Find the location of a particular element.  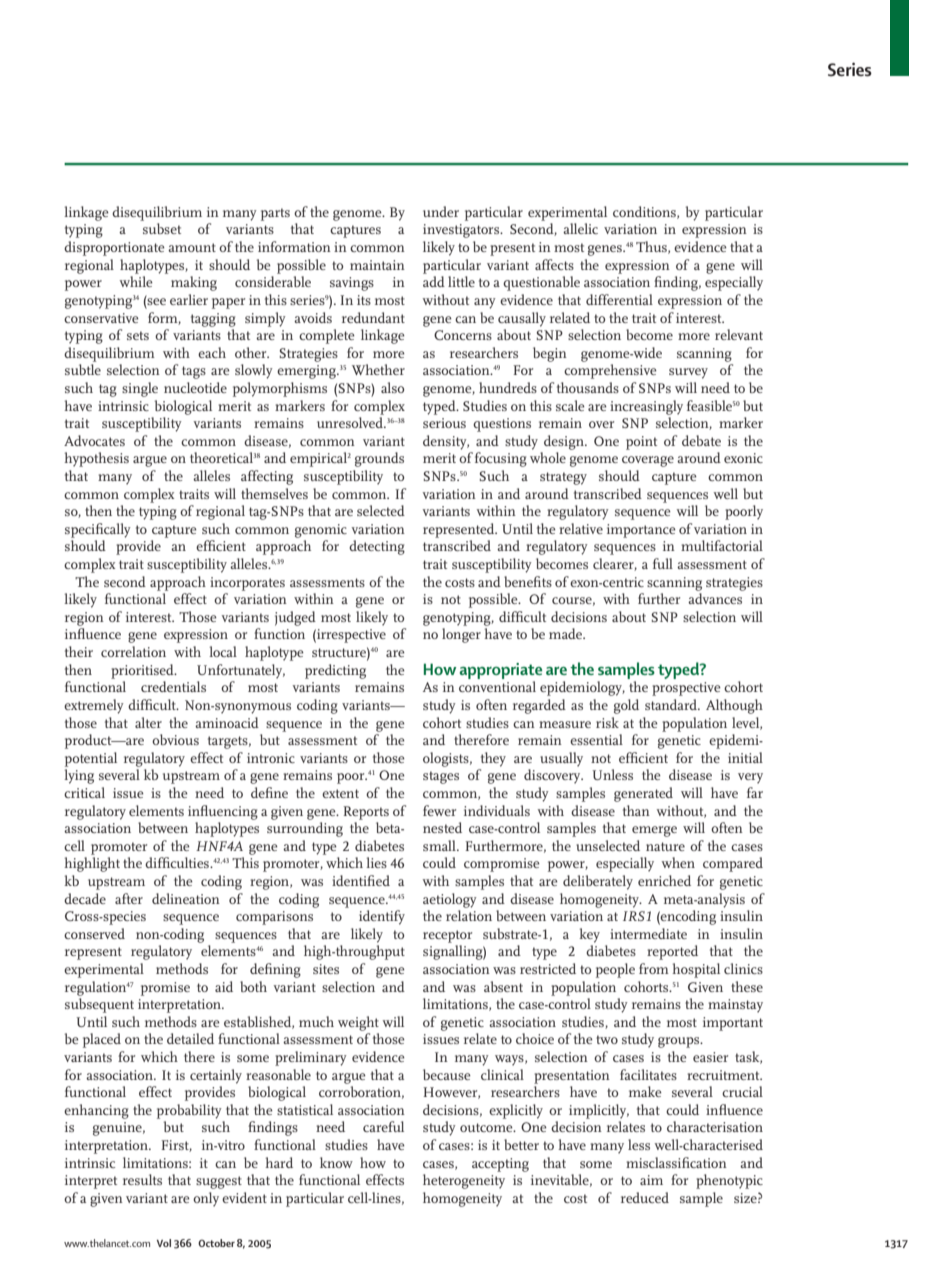

under is located at coordinates (441, 211).
